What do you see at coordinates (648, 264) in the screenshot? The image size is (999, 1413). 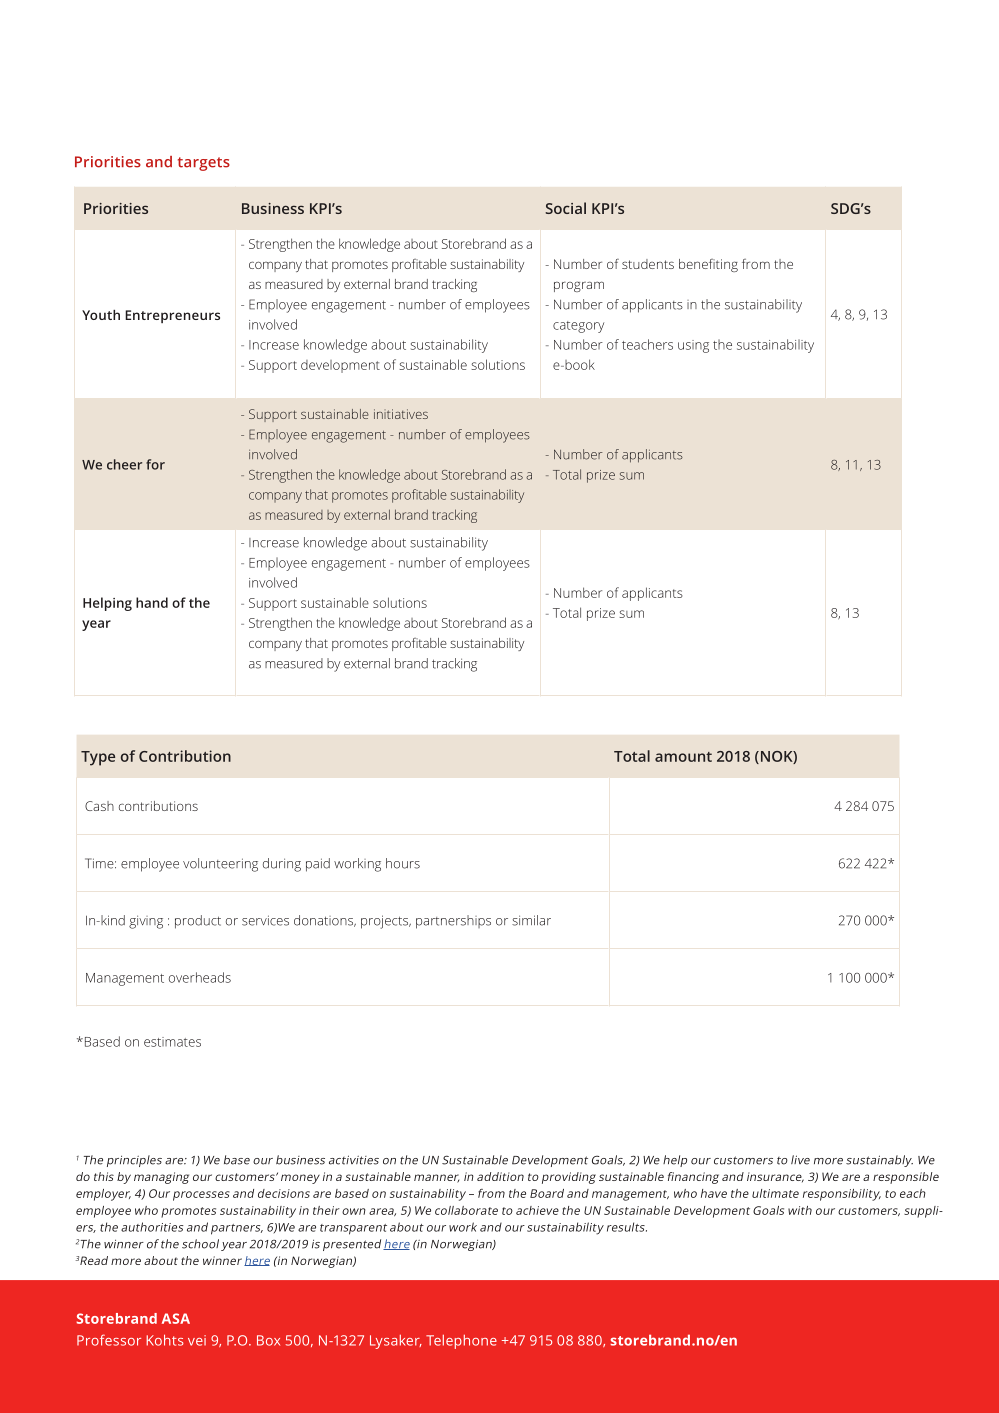 I see `students` at bounding box center [648, 264].
